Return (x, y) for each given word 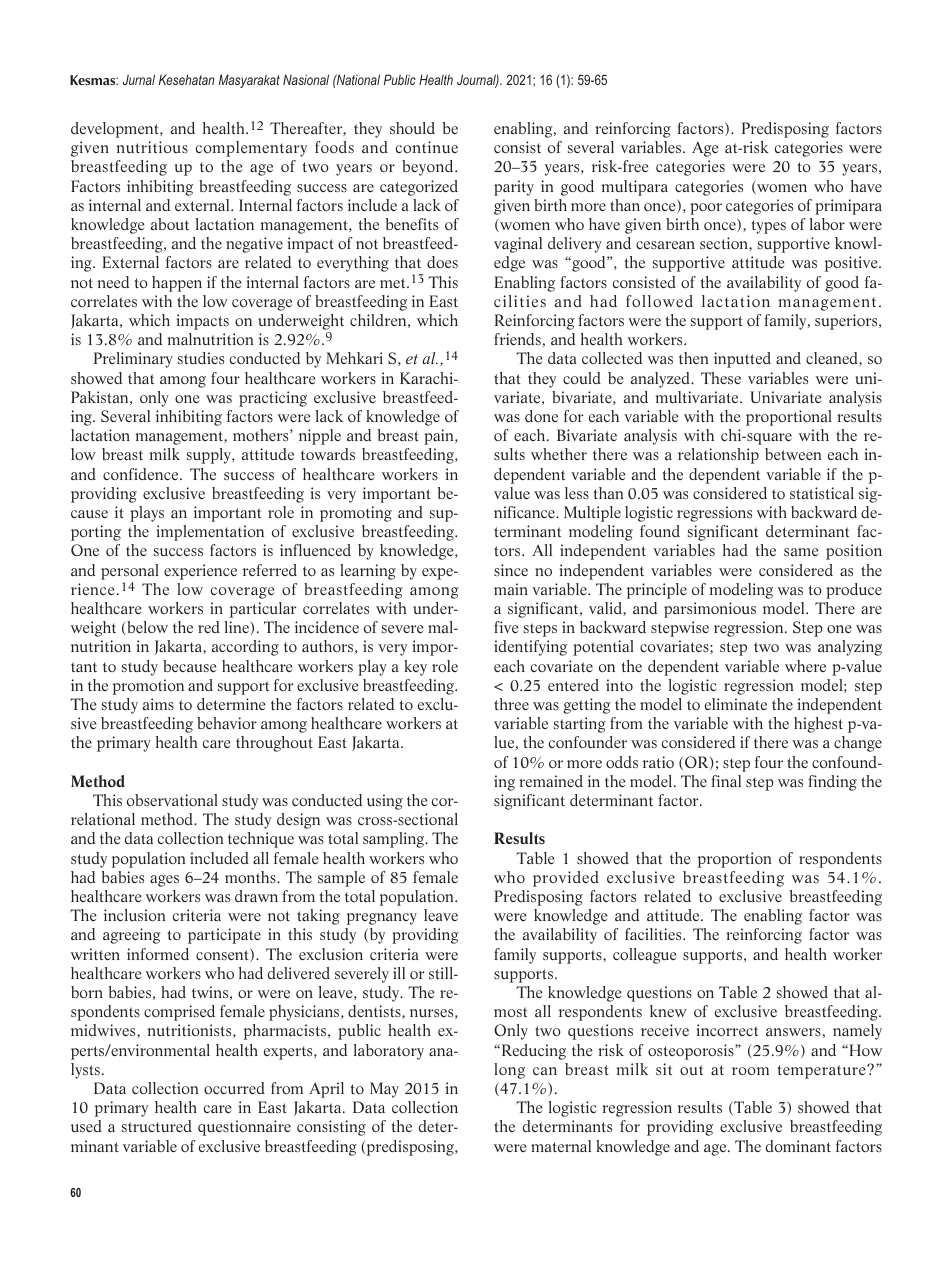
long (509, 1071)
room (750, 1071)
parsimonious (710, 610)
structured (157, 1126)
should (412, 128)
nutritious (152, 147)
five (506, 627)
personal (130, 572)
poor (706, 209)
